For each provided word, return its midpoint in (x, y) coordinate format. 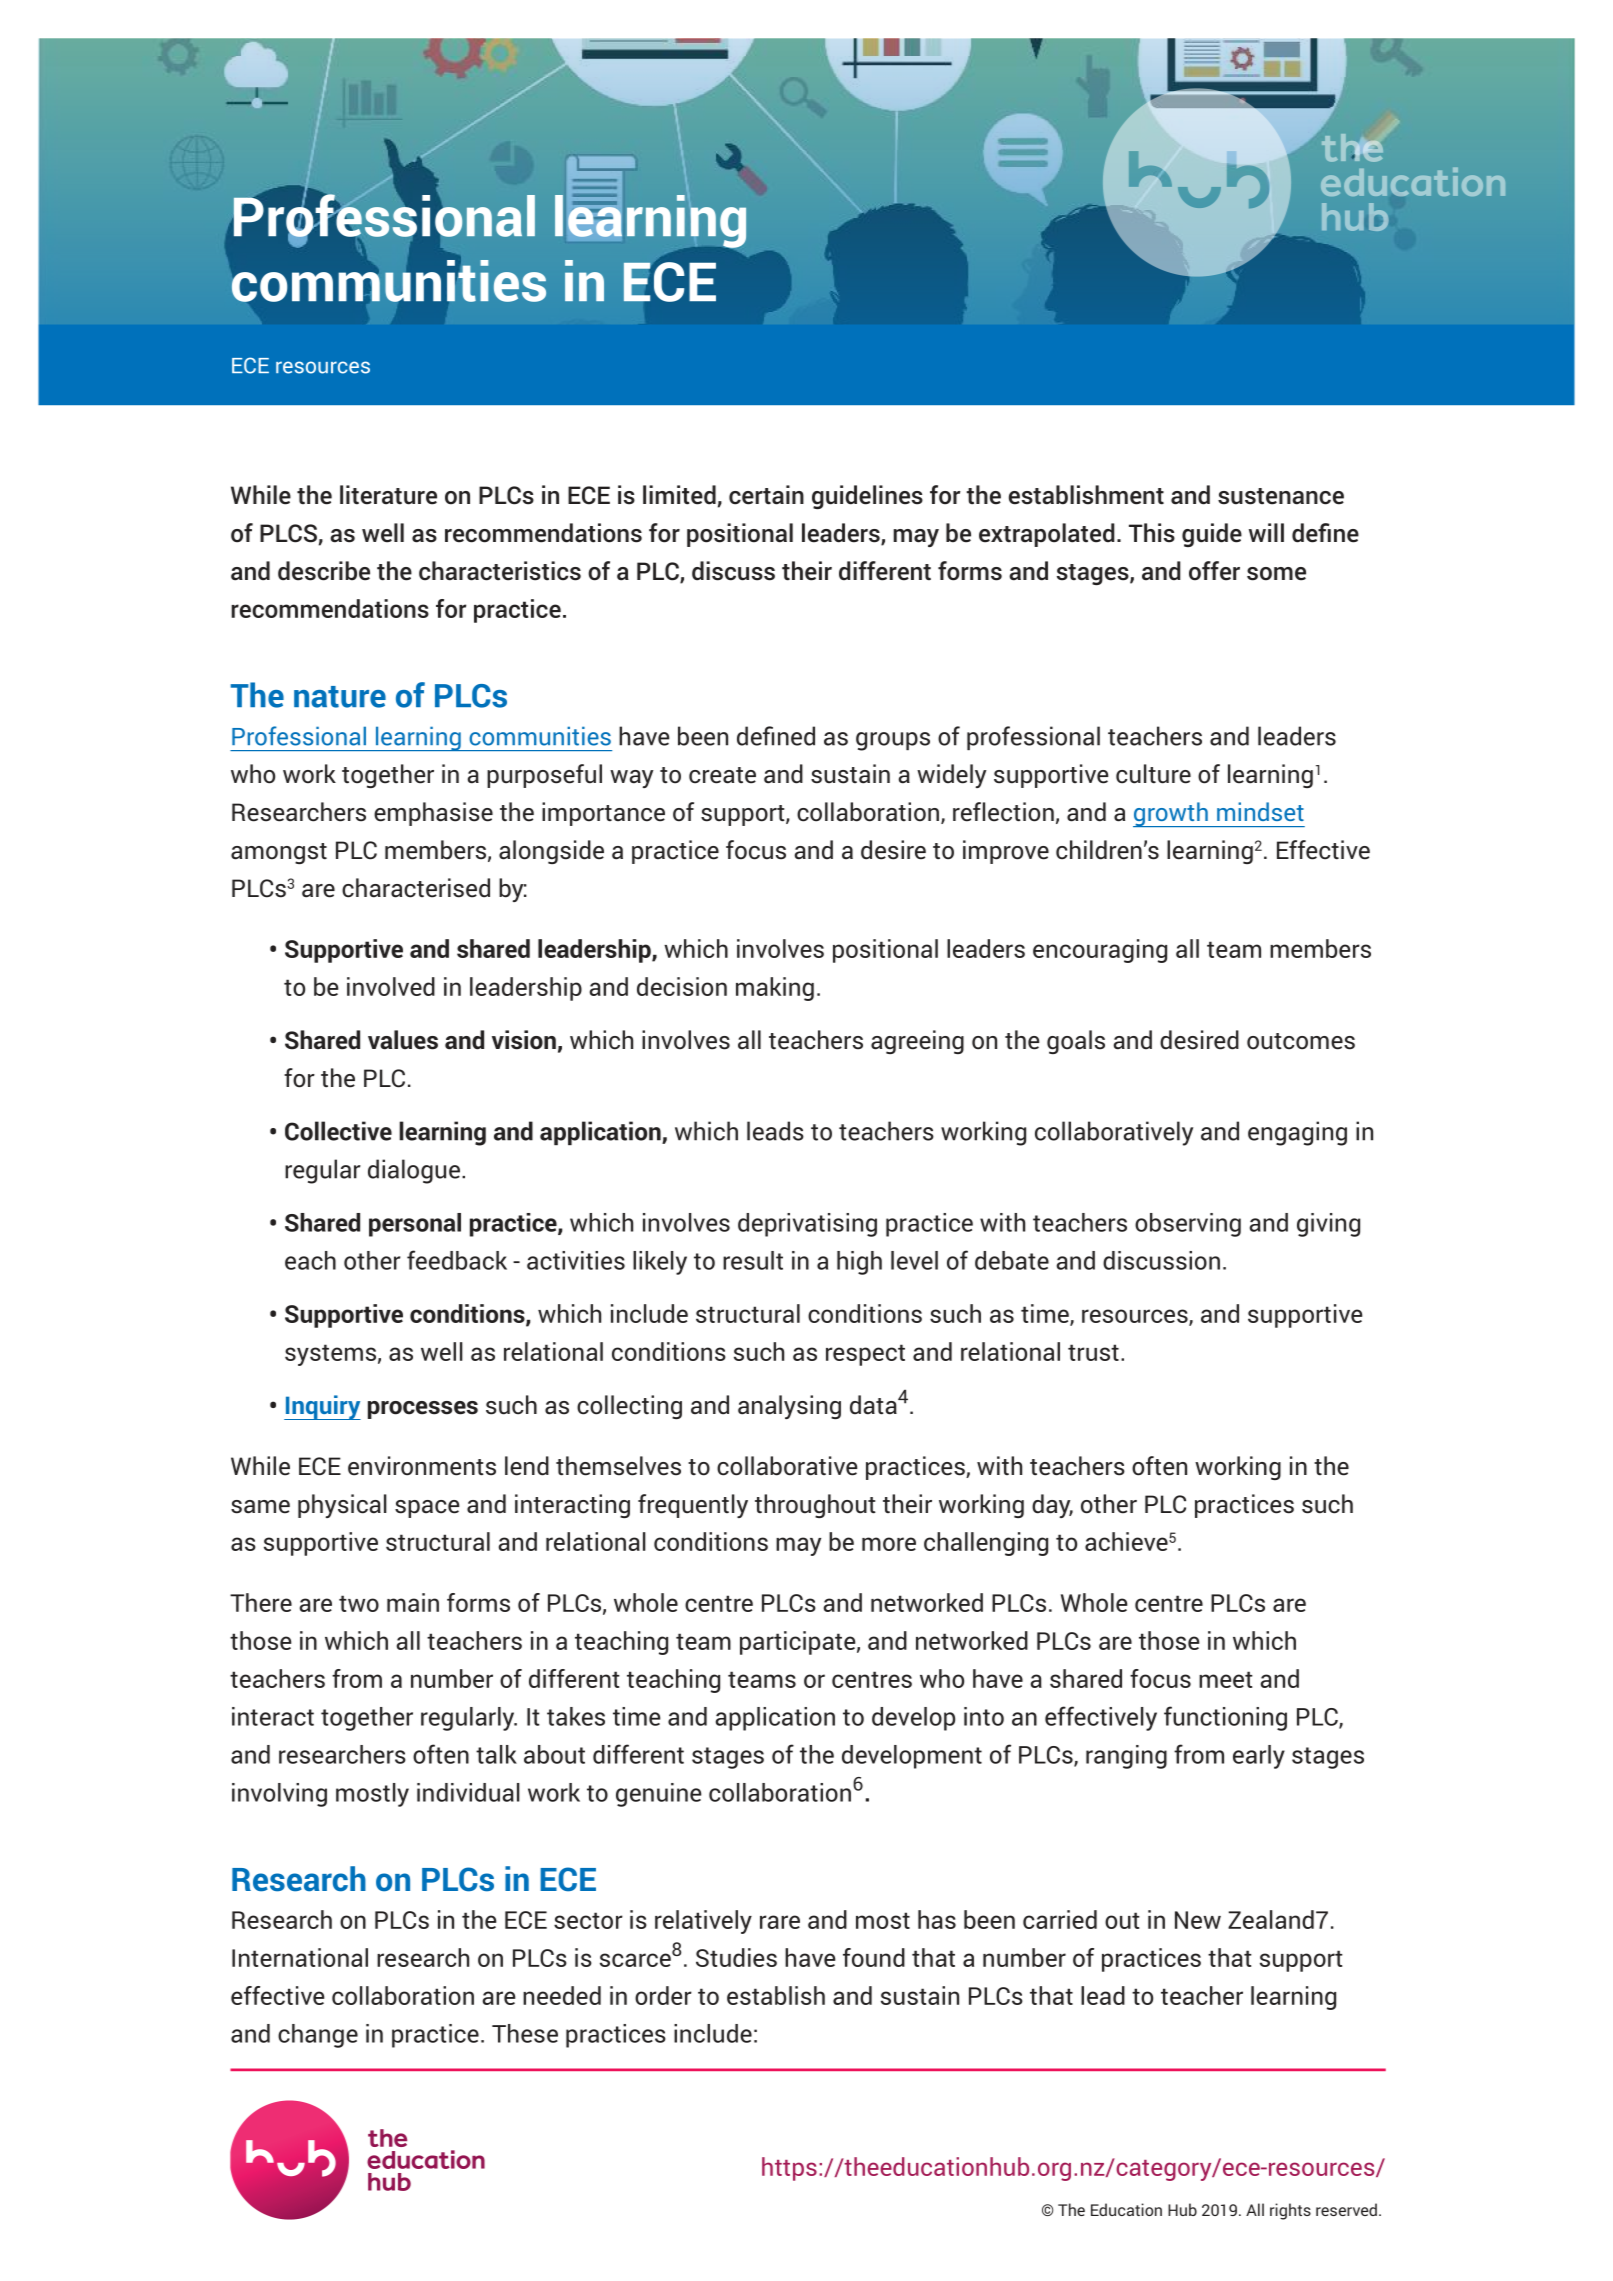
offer (1214, 571)
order (663, 1995)
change (318, 2036)
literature (388, 495)
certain (766, 495)
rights (1290, 2211)
